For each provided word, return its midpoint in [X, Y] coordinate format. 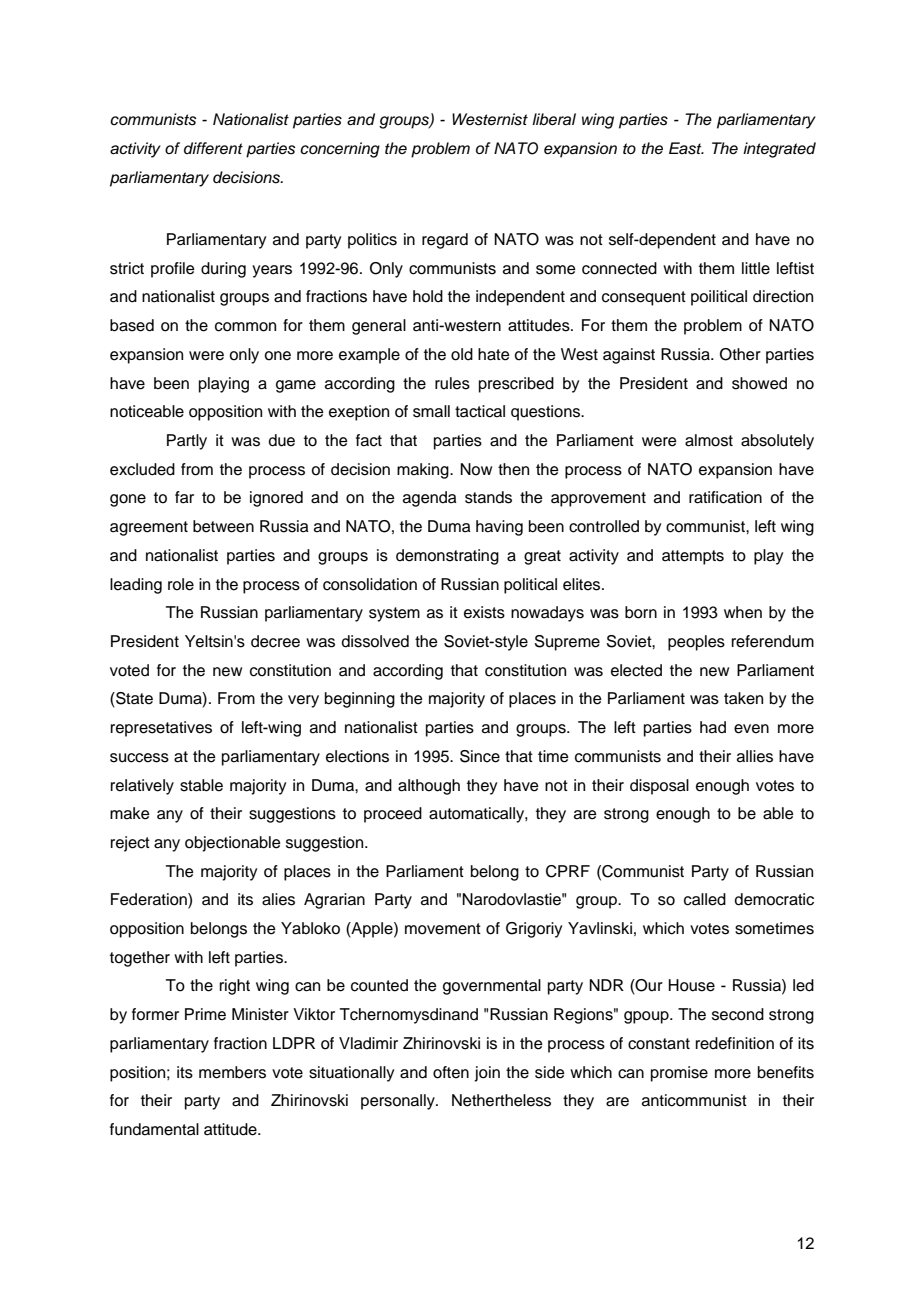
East [686, 148]
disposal [659, 787]
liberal [554, 119]
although [429, 787]
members [232, 1072]
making [424, 471]
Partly [187, 442]
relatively [142, 787]
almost [709, 440]
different [213, 148]
